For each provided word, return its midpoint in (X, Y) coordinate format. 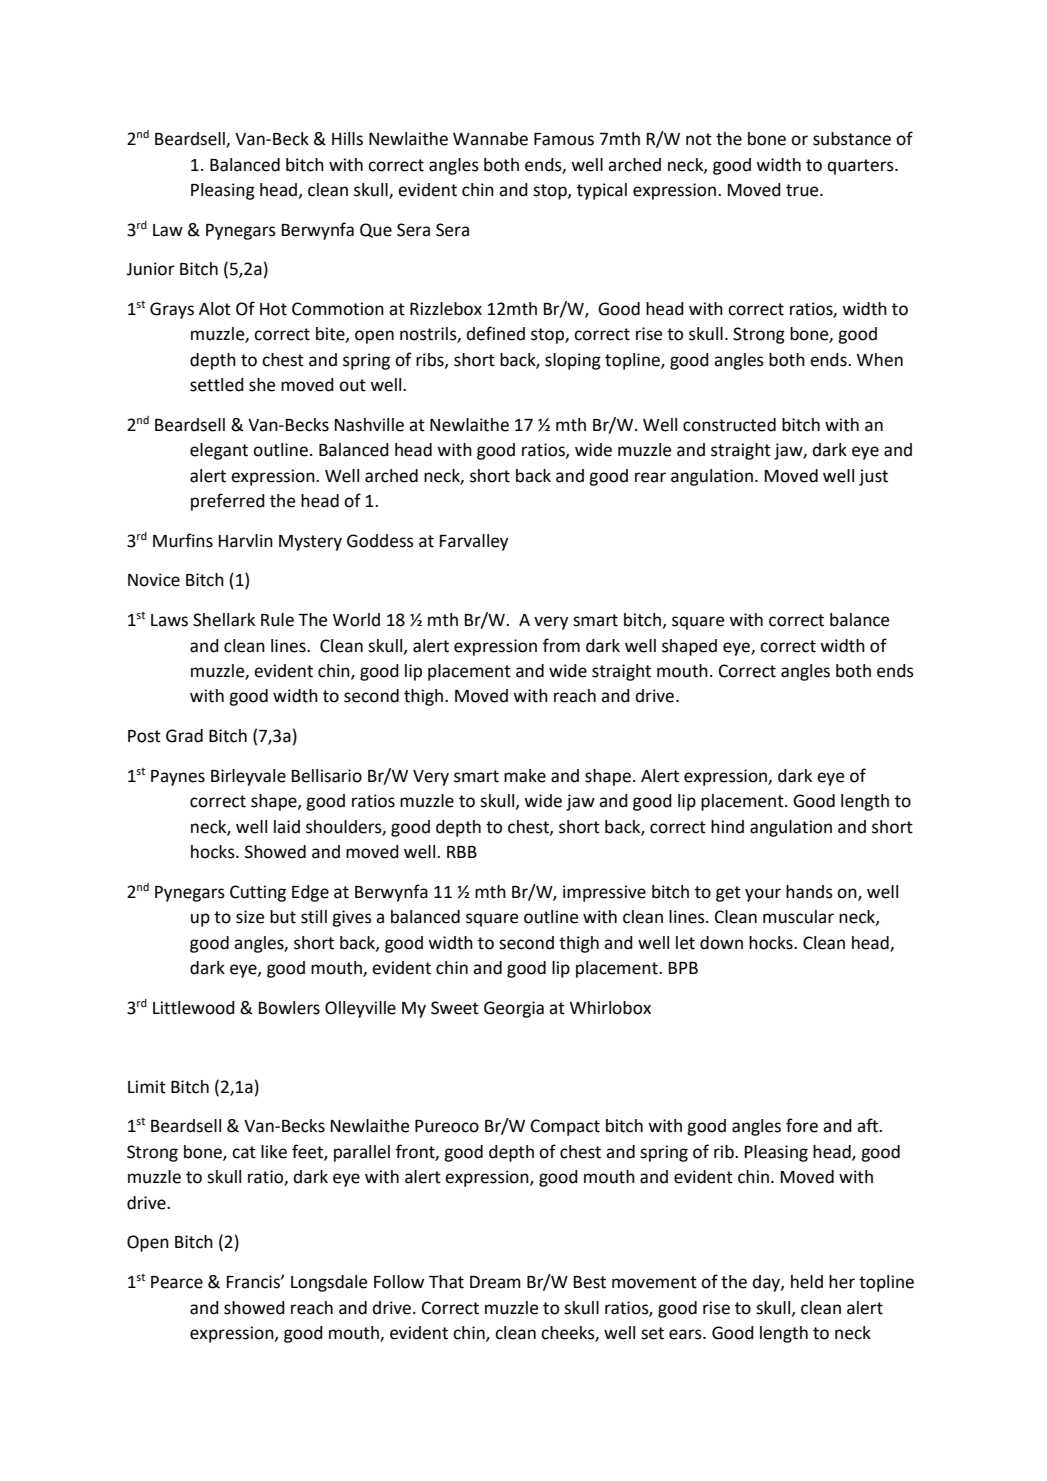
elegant (219, 451)
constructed (729, 425)
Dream (495, 1282)
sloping (573, 361)
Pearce (177, 1282)
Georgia (514, 1009)
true (803, 190)
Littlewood (194, 1008)
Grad (184, 736)
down (721, 943)
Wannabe (490, 139)
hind (727, 827)
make (525, 776)
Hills (347, 139)
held (807, 1282)
